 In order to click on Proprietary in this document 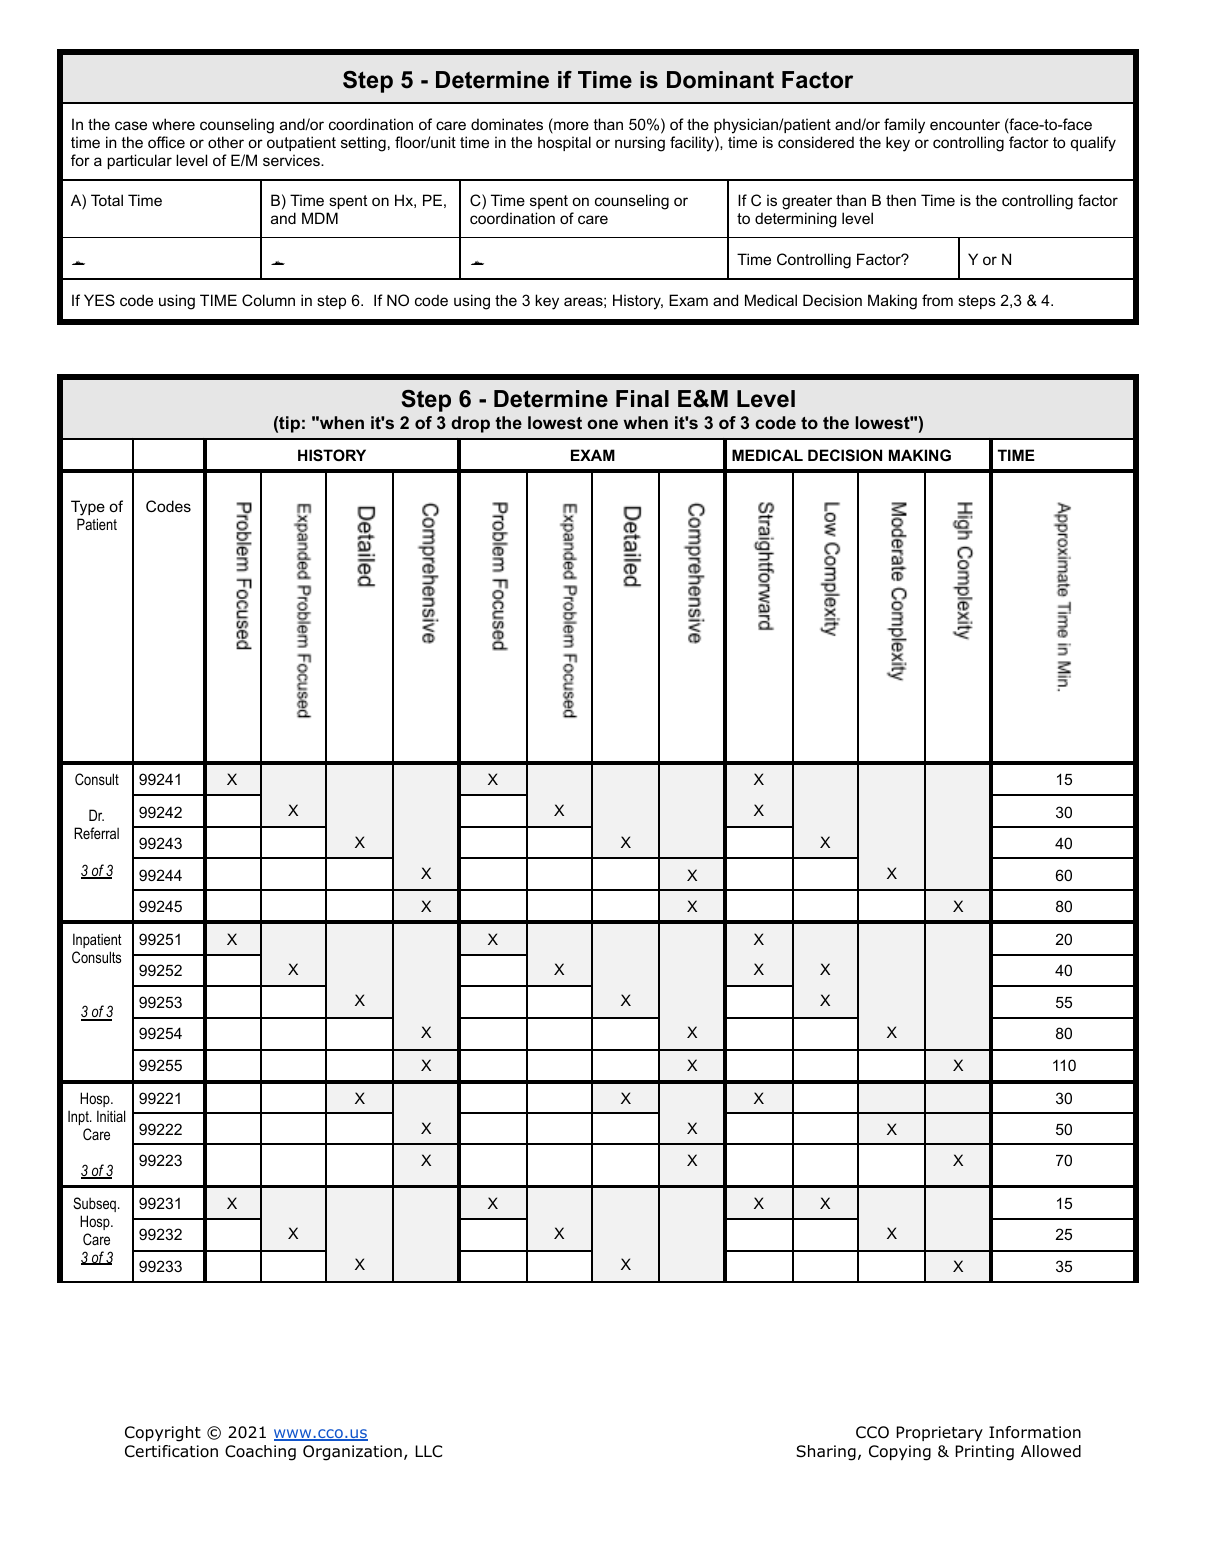, I will do `click(939, 1433)`.
